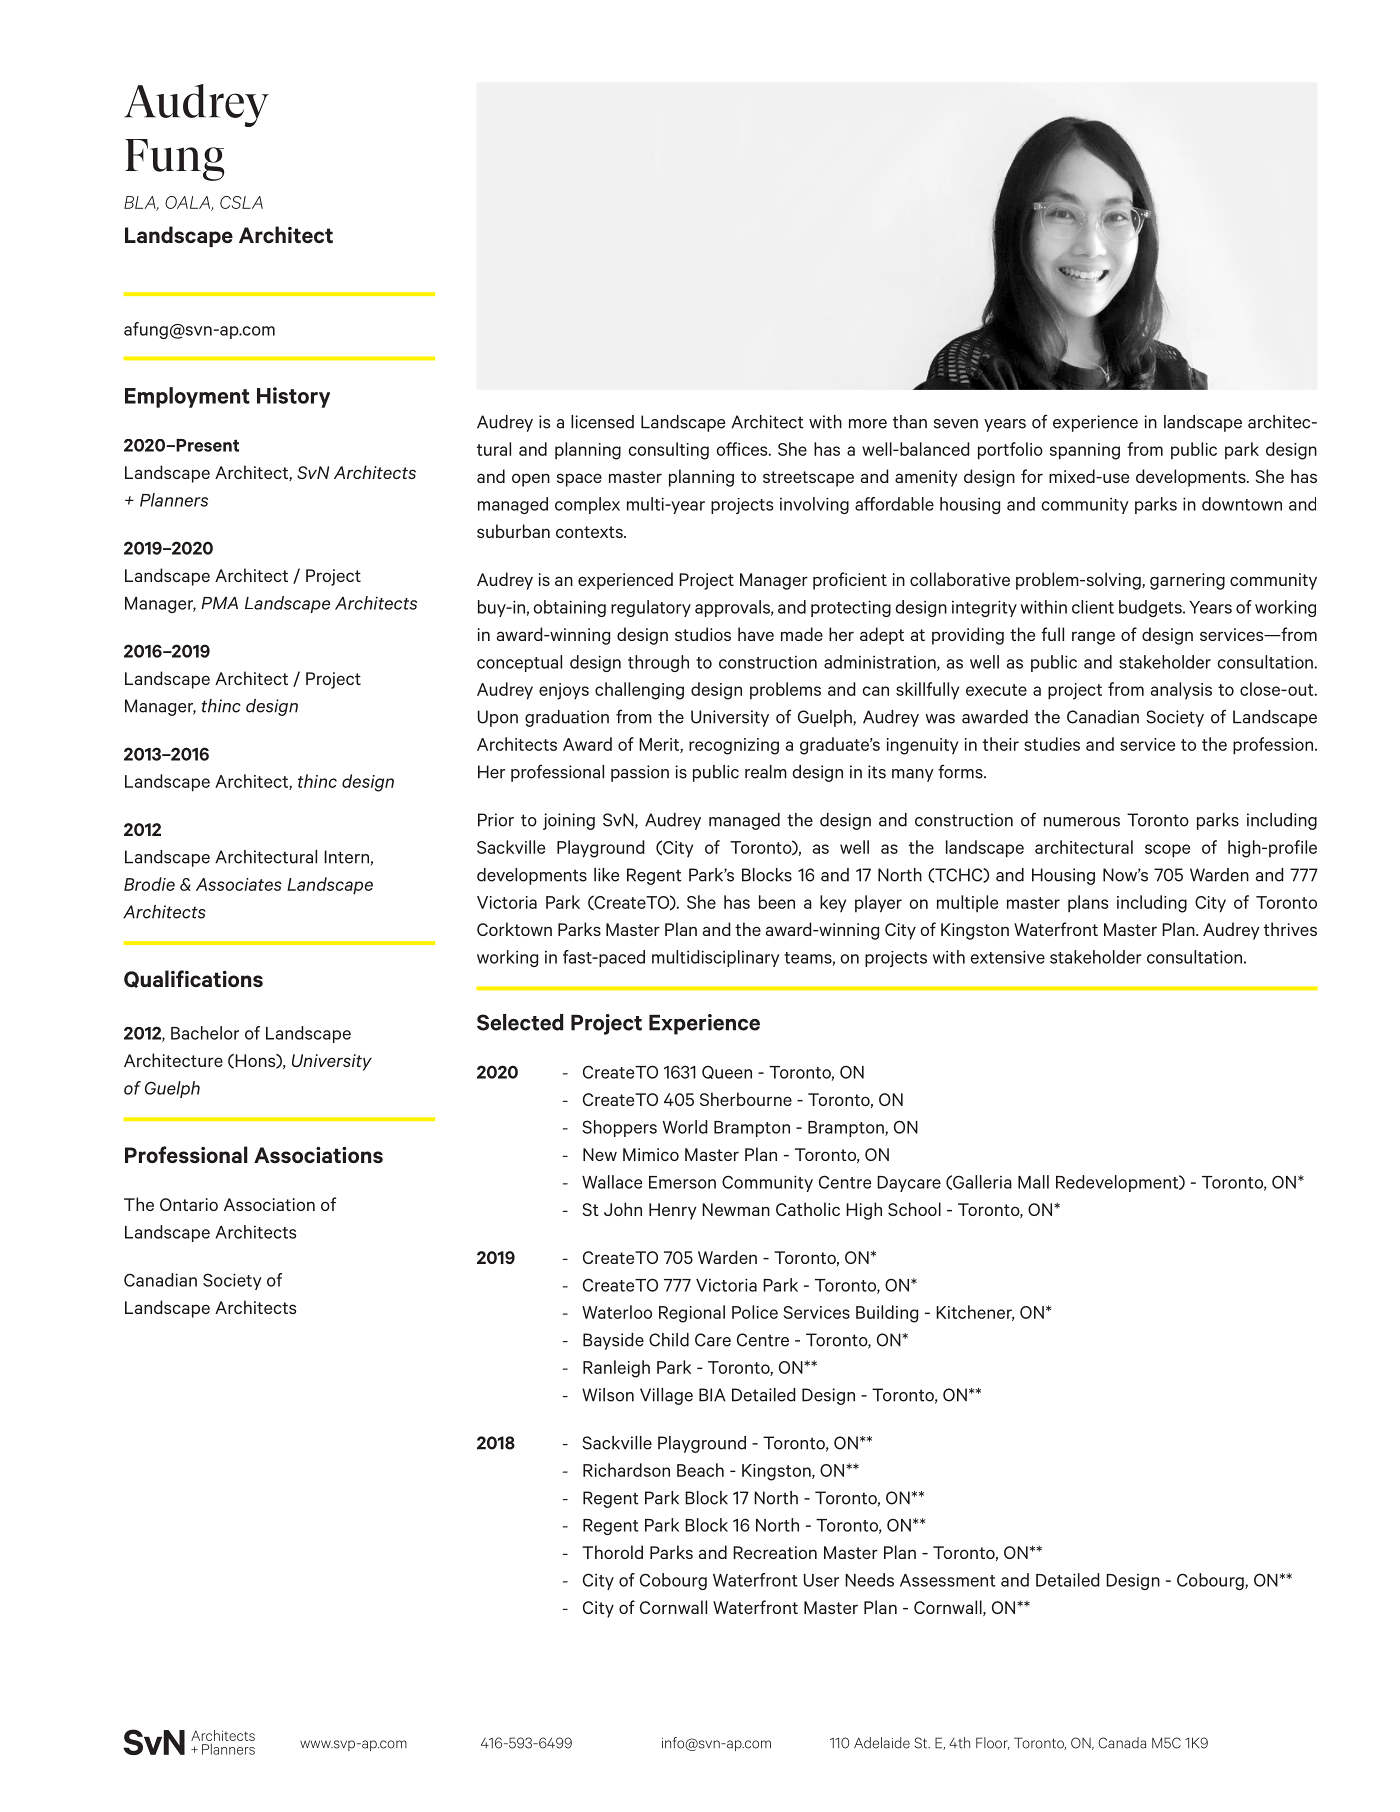  Describe the element at coordinates (777, 902) in the image. I see `been` at that location.
